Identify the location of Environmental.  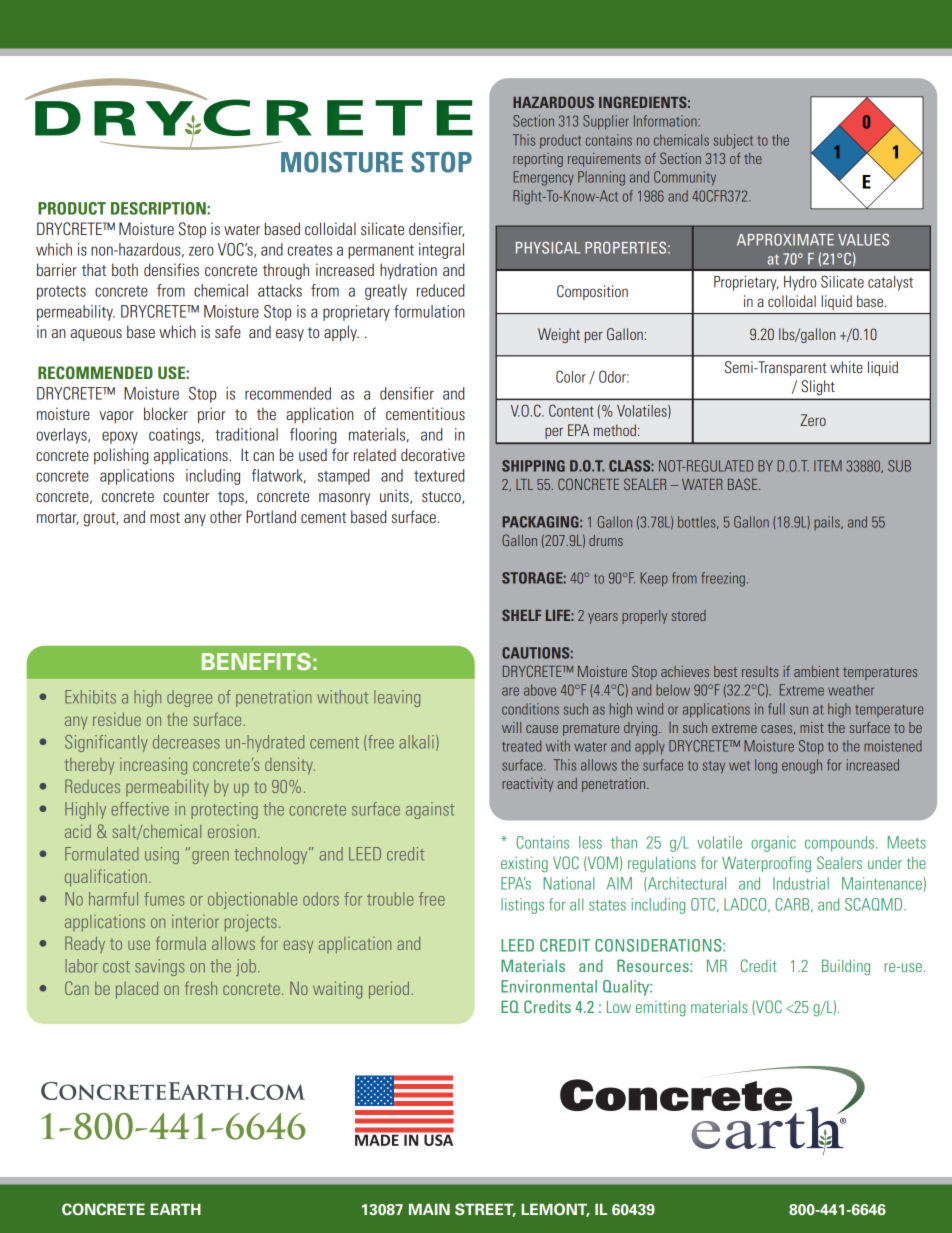
(549, 986).
